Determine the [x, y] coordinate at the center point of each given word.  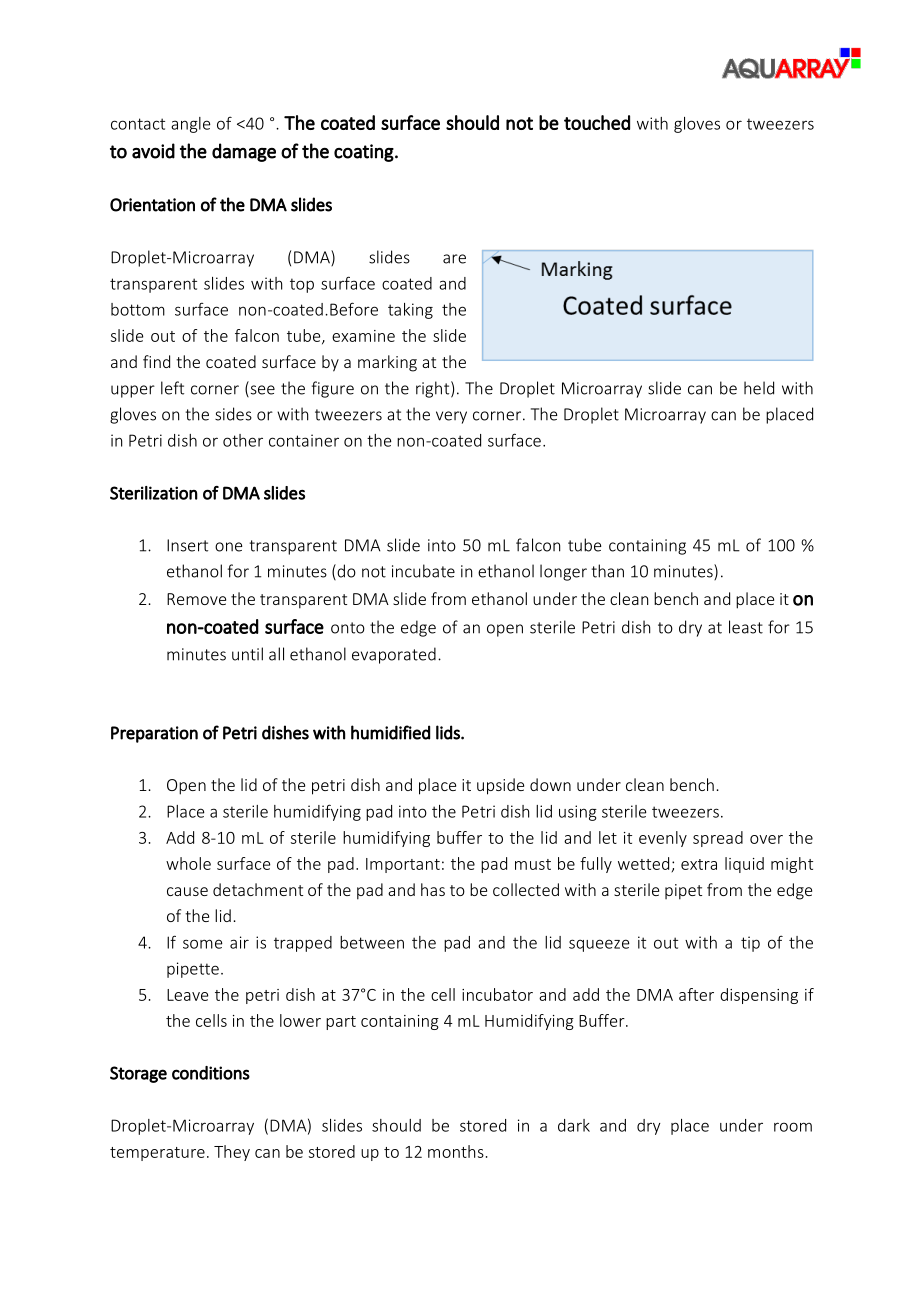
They [232, 1153]
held [759, 388]
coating [364, 153]
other [243, 440]
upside [500, 786]
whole [188, 863]
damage [244, 152]
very [451, 417]
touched [597, 122]
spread [718, 839]
